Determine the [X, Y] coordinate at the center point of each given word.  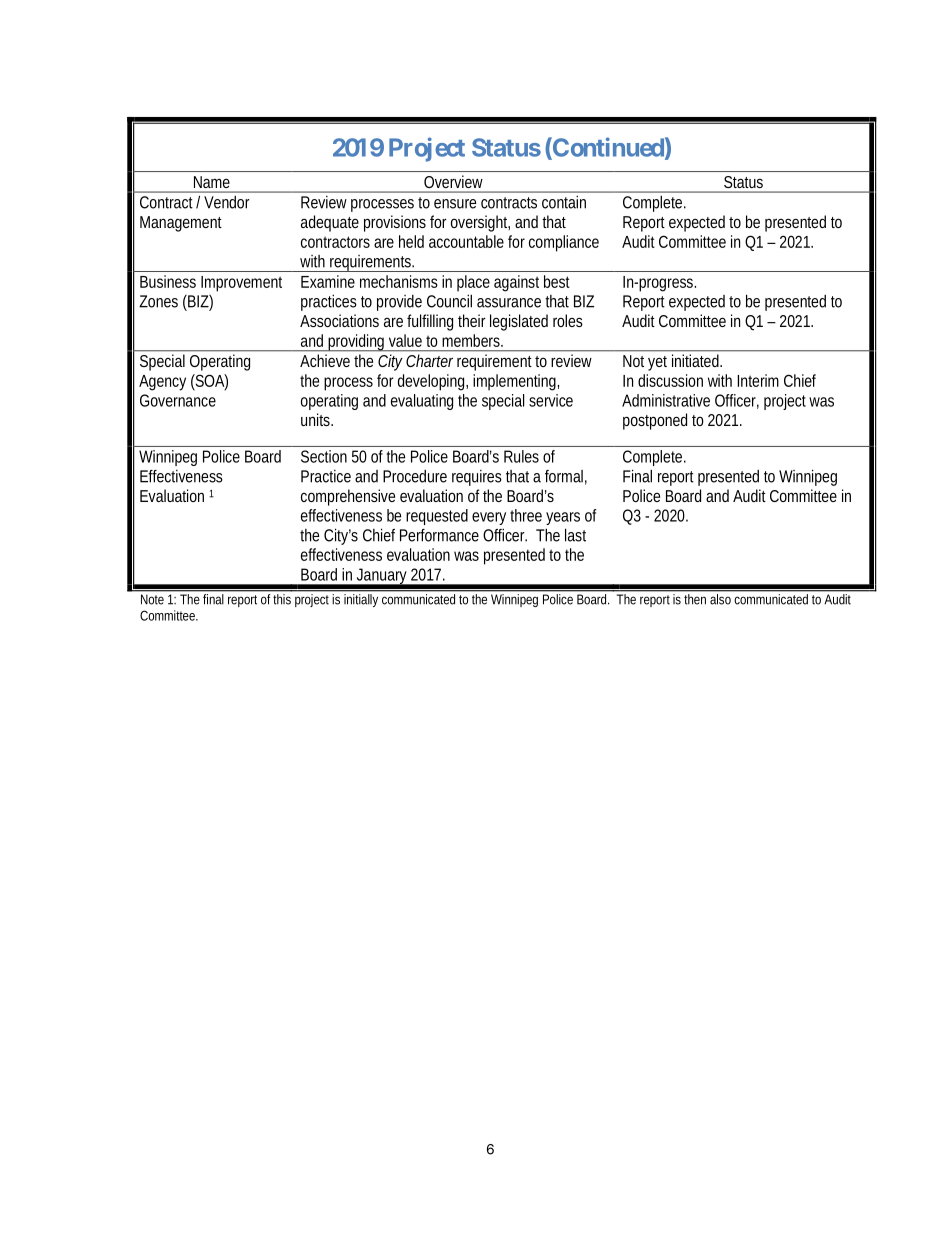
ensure [455, 204]
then [695, 599]
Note [152, 599]
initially [361, 600]
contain [564, 202]
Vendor [227, 202]
